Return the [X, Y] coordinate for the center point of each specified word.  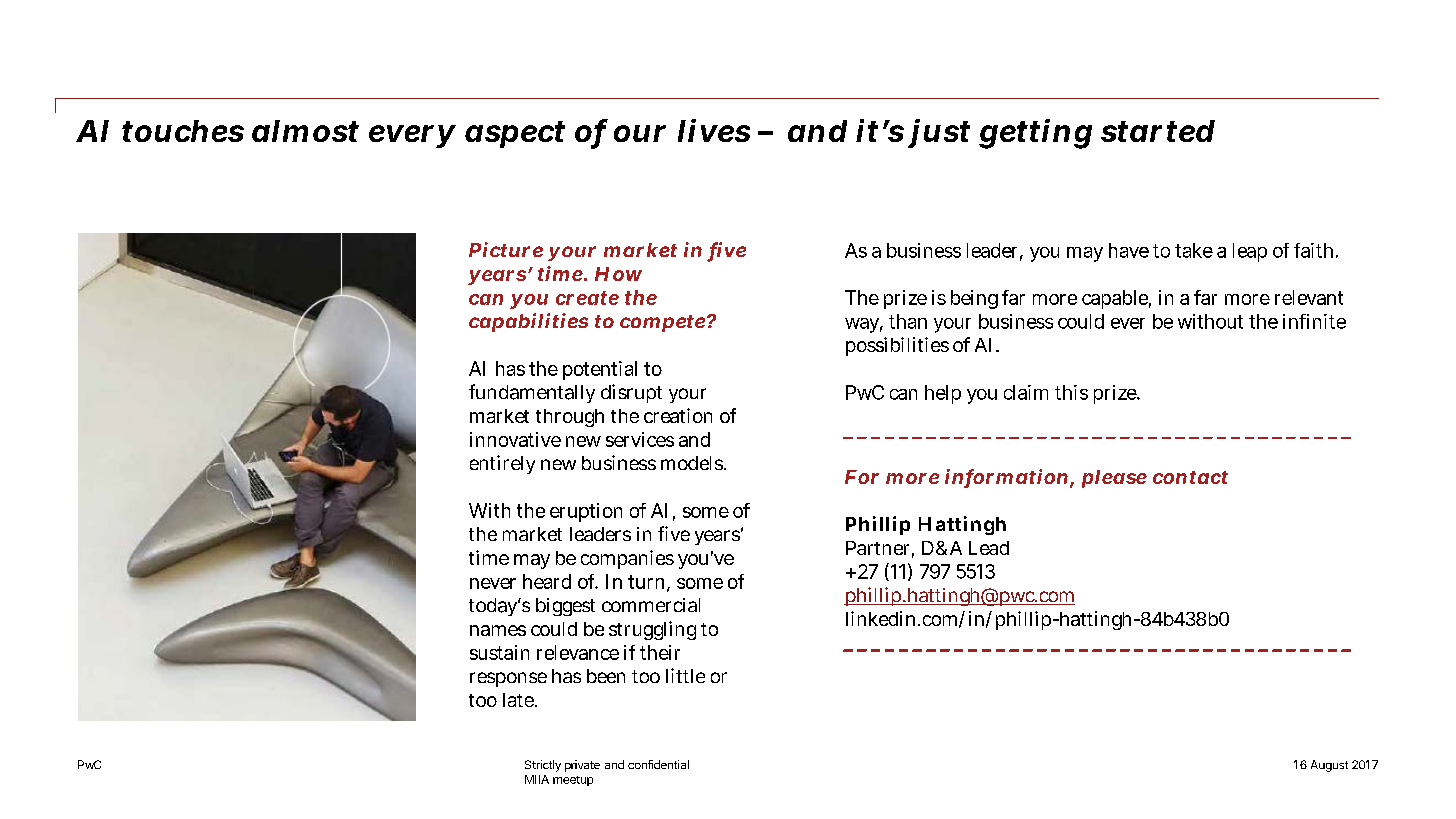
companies [627, 559]
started [1158, 131]
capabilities [528, 322]
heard [547, 581]
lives [714, 130]
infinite [1314, 321]
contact [1190, 477]
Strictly [543, 766]
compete [662, 323]
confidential [658, 764]
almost [305, 131]
